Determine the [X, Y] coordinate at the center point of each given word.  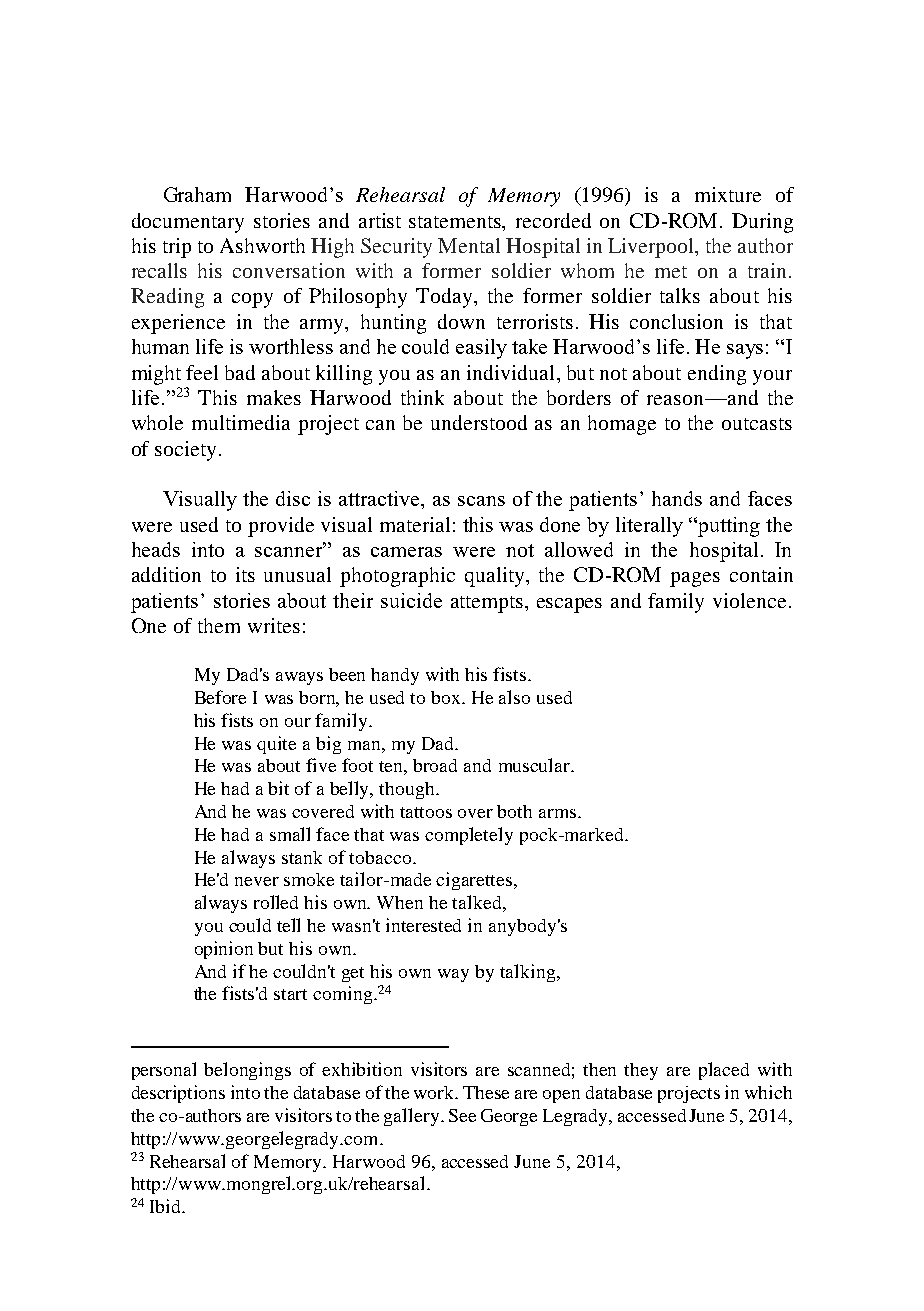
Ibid [167, 1206]
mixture [728, 194]
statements [456, 222]
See [462, 1115]
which [768, 1092]
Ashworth [262, 245]
